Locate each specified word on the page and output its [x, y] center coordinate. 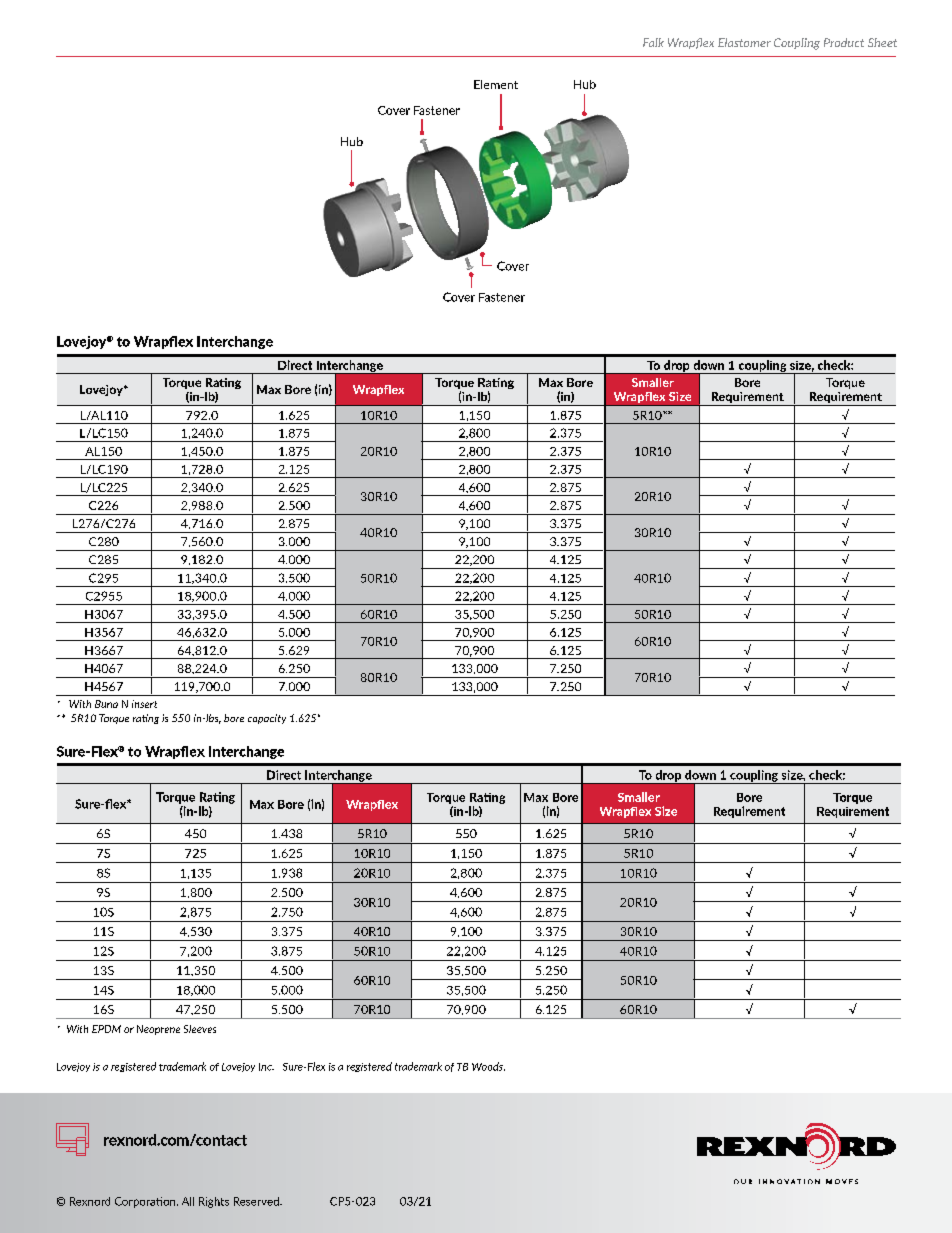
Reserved [257, 1201]
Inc [266, 1067]
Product [844, 42]
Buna [106, 704]
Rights [214, 1202]
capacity [267, 719]
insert [144, 704]
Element [496, 84]
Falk [653, 42]
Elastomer [744, 42]
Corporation [146, 1202]
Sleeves [200, 1029]
